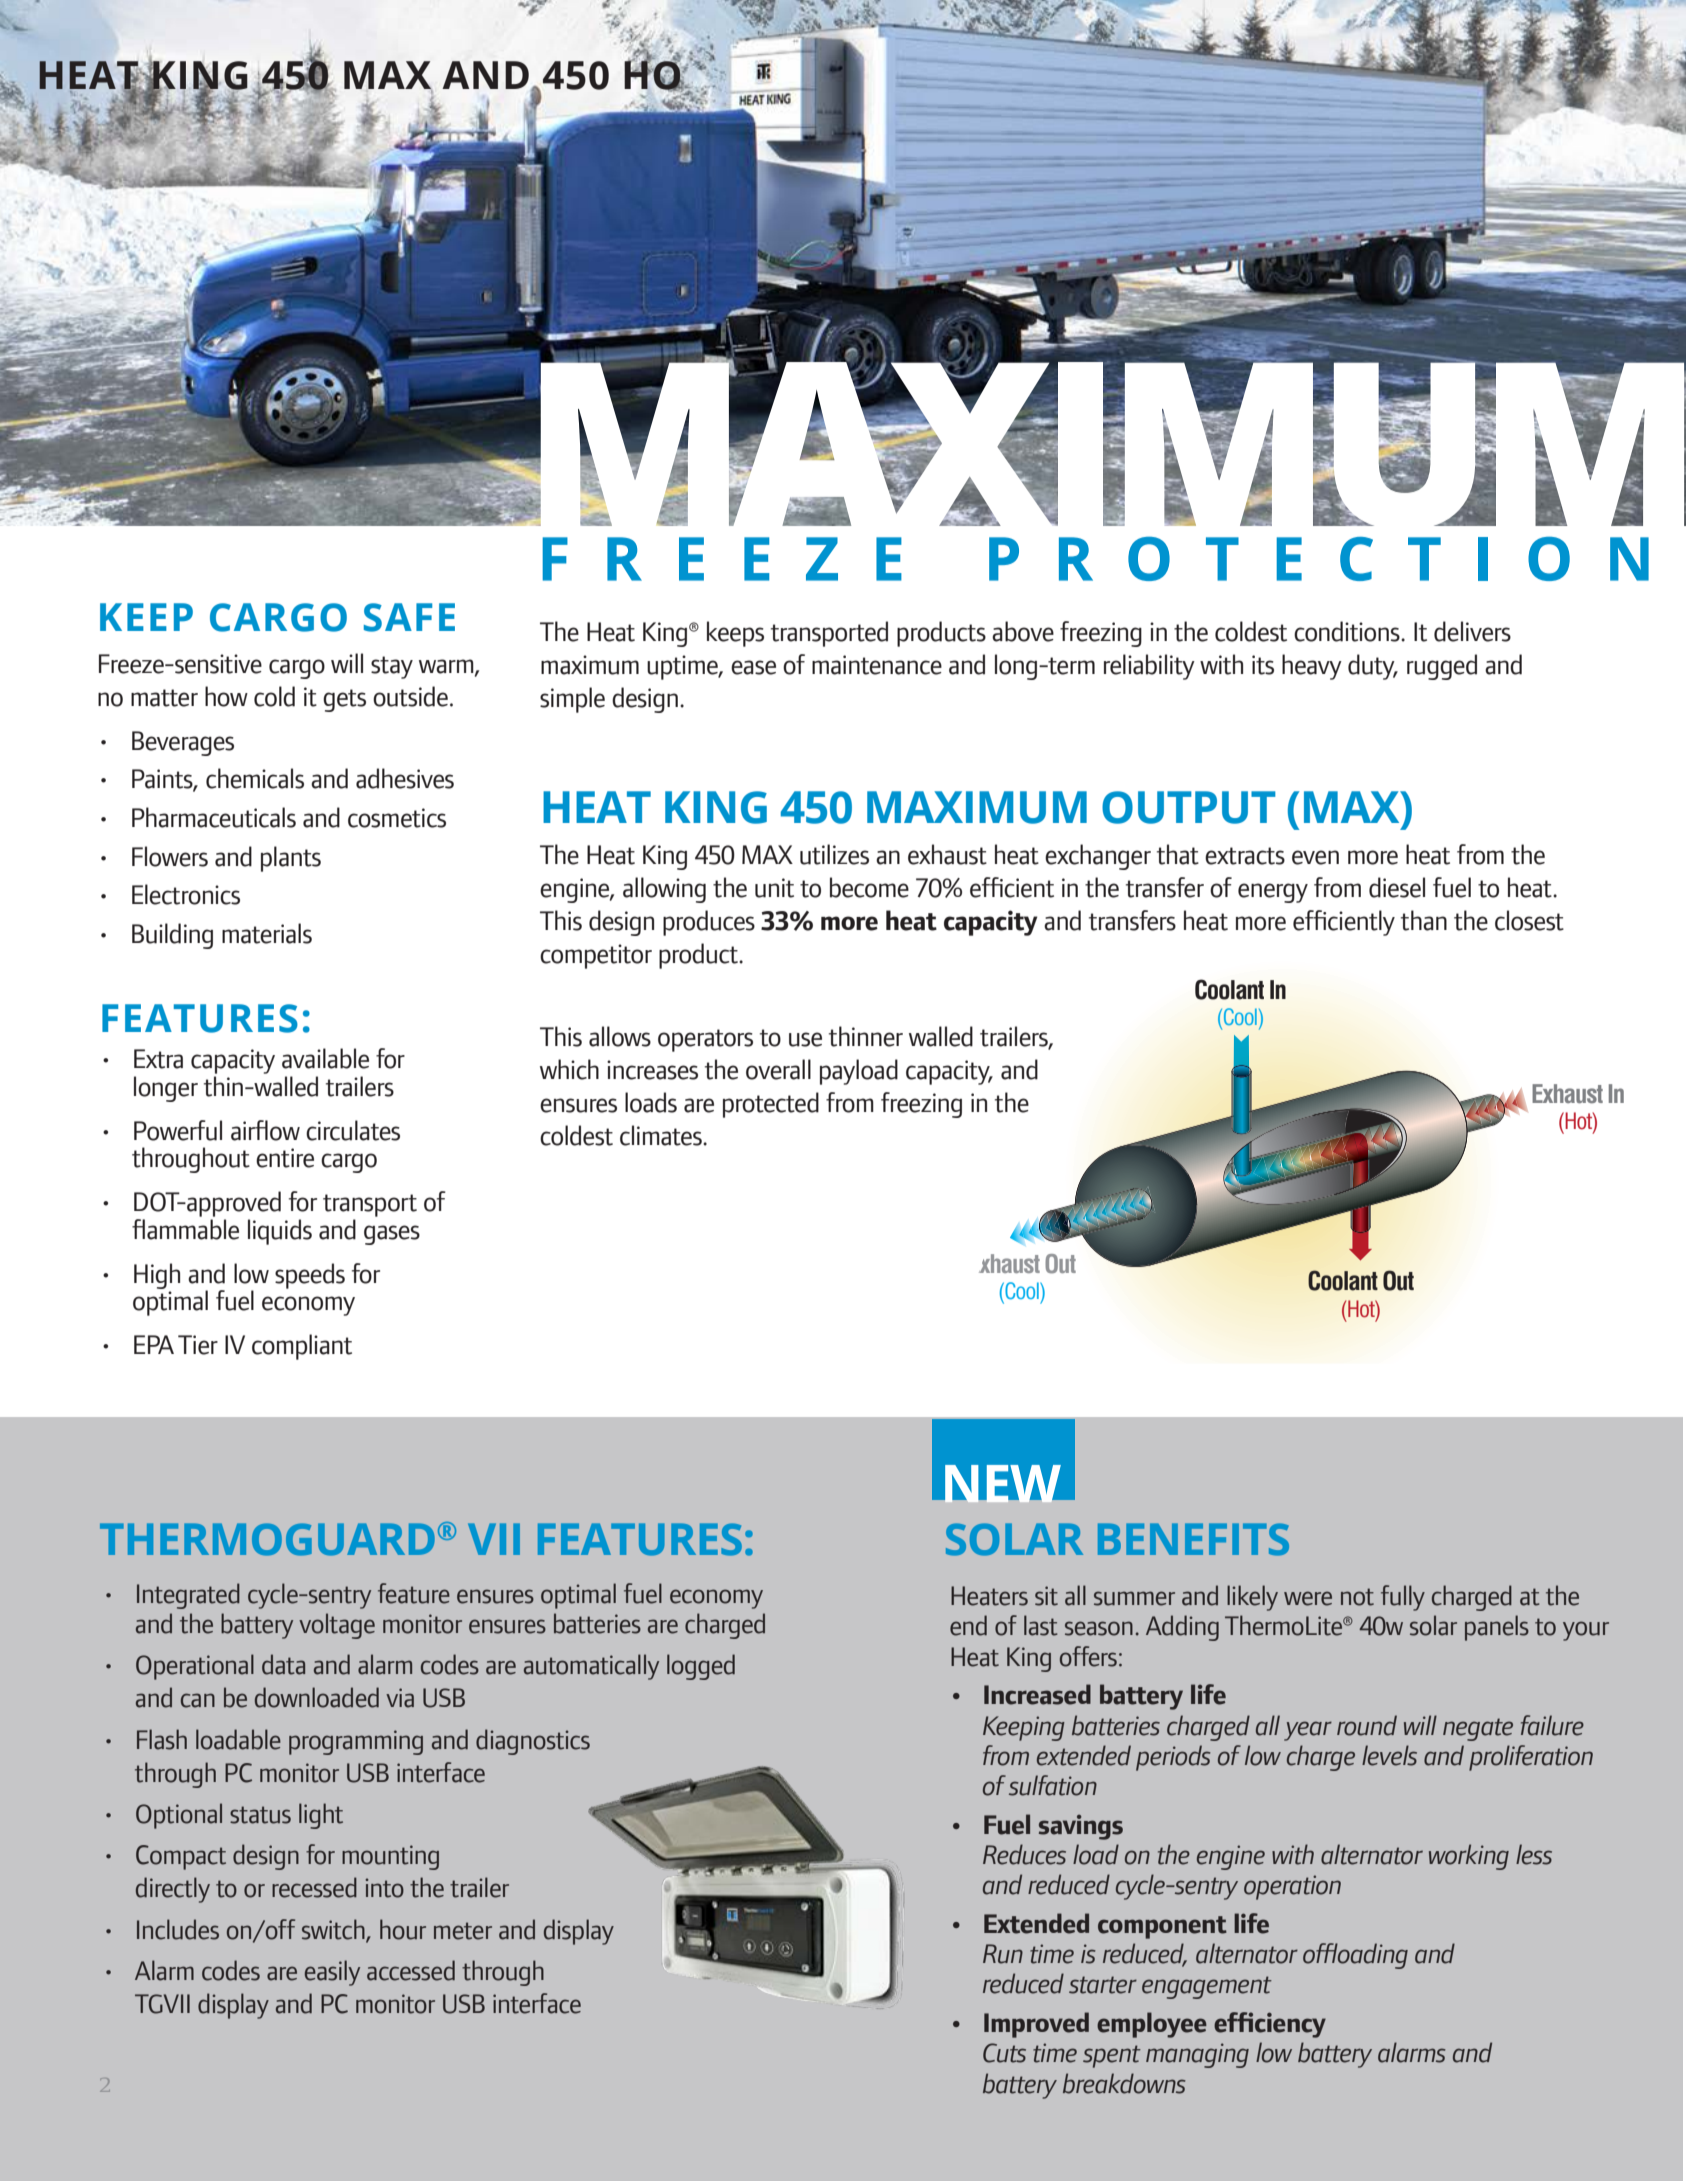  I want to click on rugged, so click(1442, 667).
